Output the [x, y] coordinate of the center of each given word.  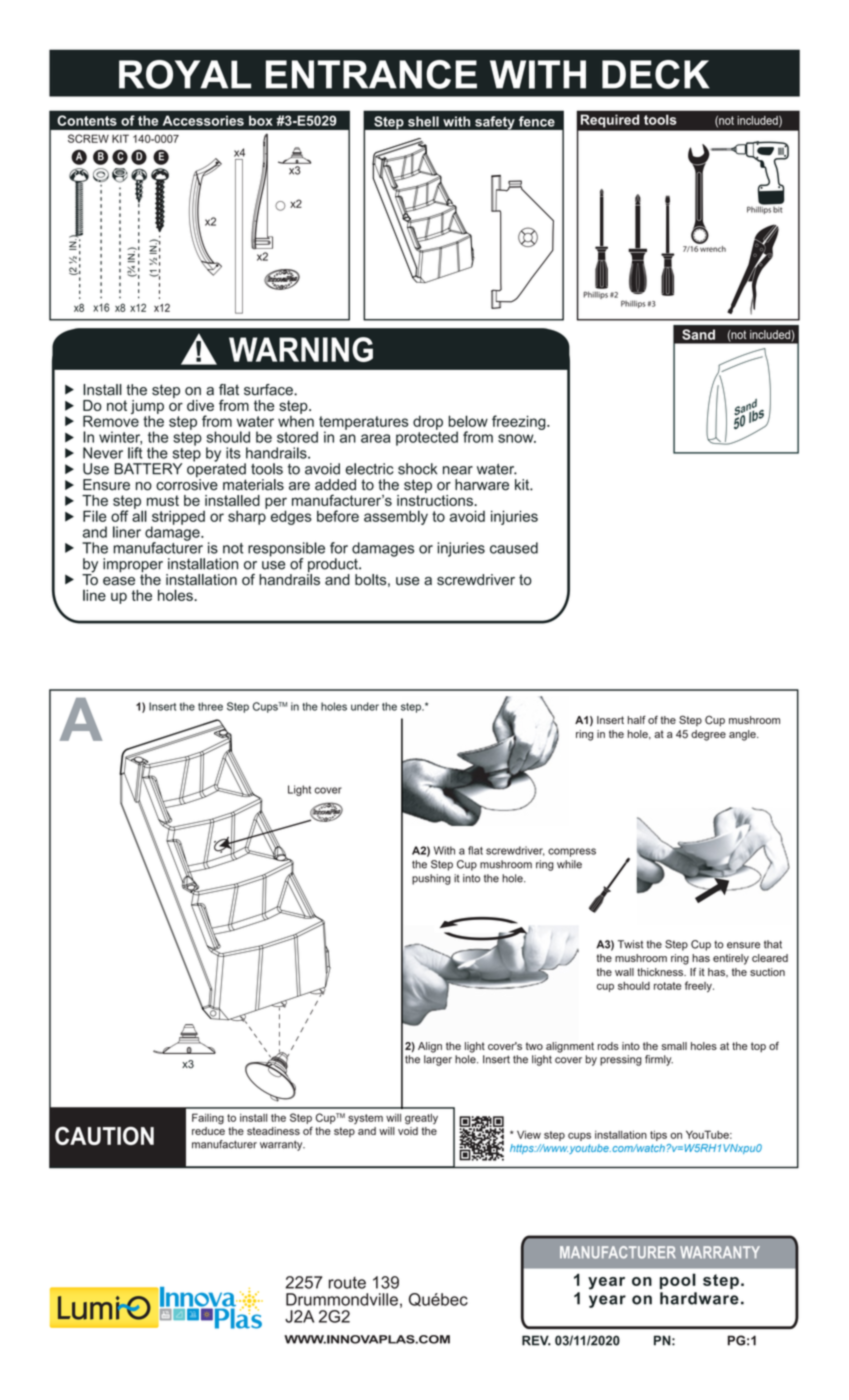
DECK [656, 74]
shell [423, 121]
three [210, 706]
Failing [208, 1119]
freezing [520, 422]
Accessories [203, 120]
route [347, 1283]
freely [699, 987]
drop [428, 423]
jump [147, 408]
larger [438, 1060]
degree [708, 735]
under [365, 706]
